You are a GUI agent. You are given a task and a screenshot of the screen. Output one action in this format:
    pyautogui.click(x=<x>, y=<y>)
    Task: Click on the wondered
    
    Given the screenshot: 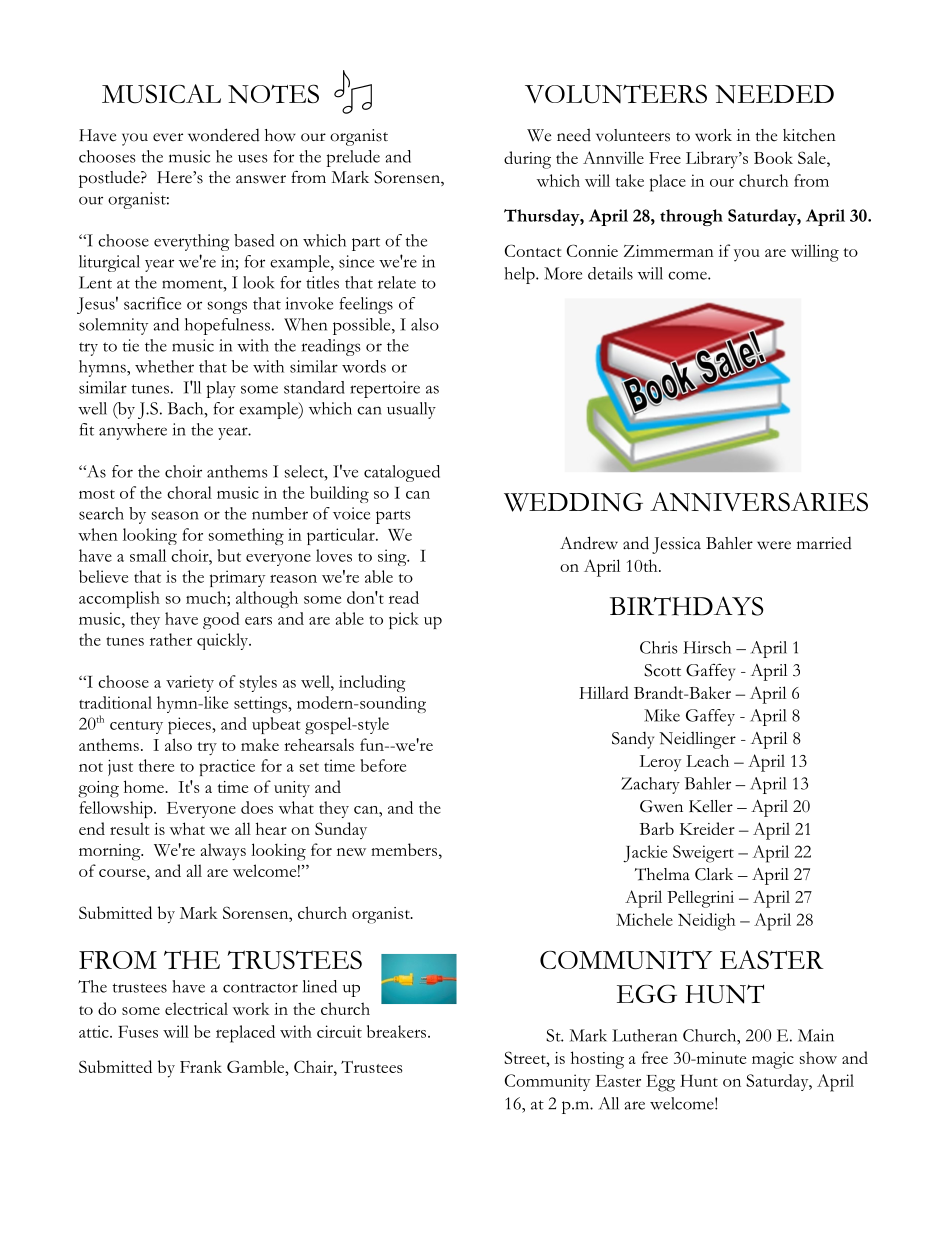 What is the action you would take?
    pyautogui.click(x=224, y=135)
